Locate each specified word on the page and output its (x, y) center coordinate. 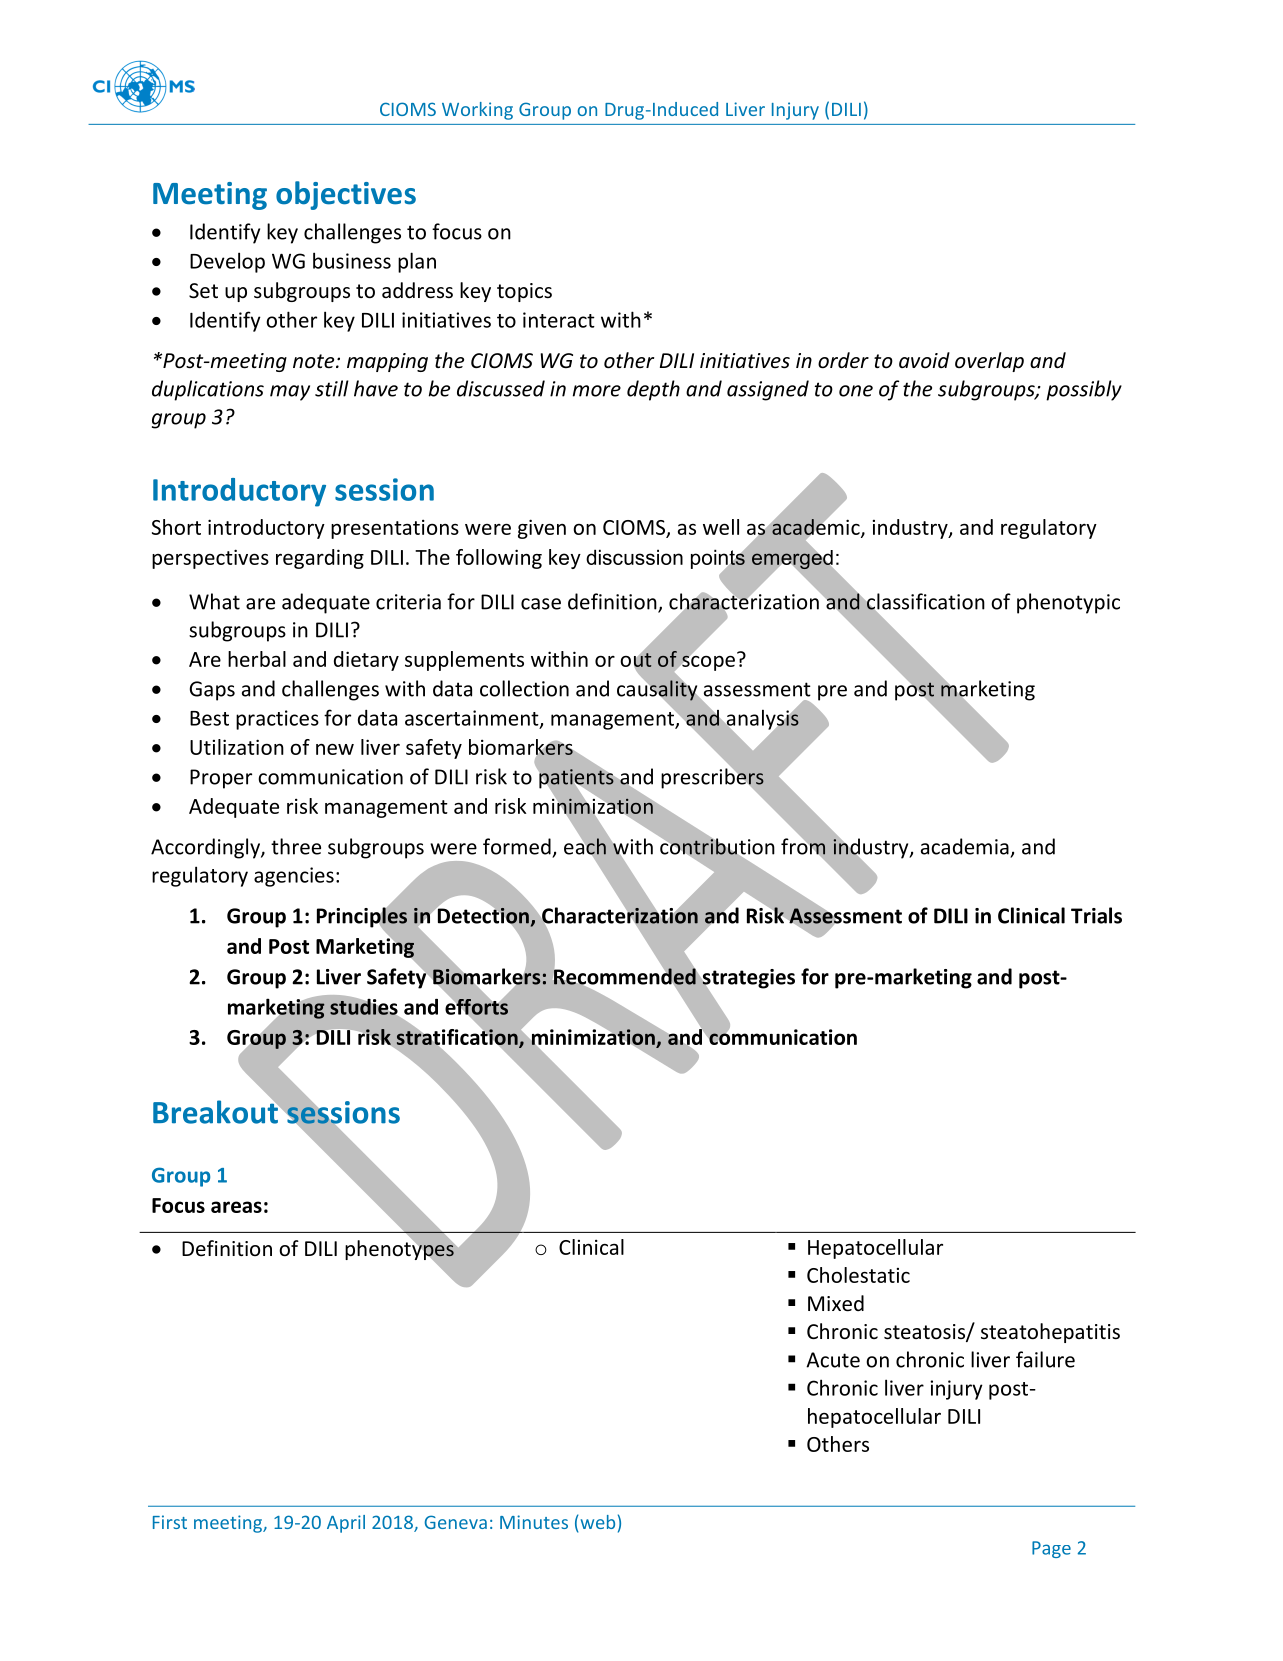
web (596, 1522)
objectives (346, 195)
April (346, 1524)
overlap (989, 362)
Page (1051, 1549)
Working (477, 111)
